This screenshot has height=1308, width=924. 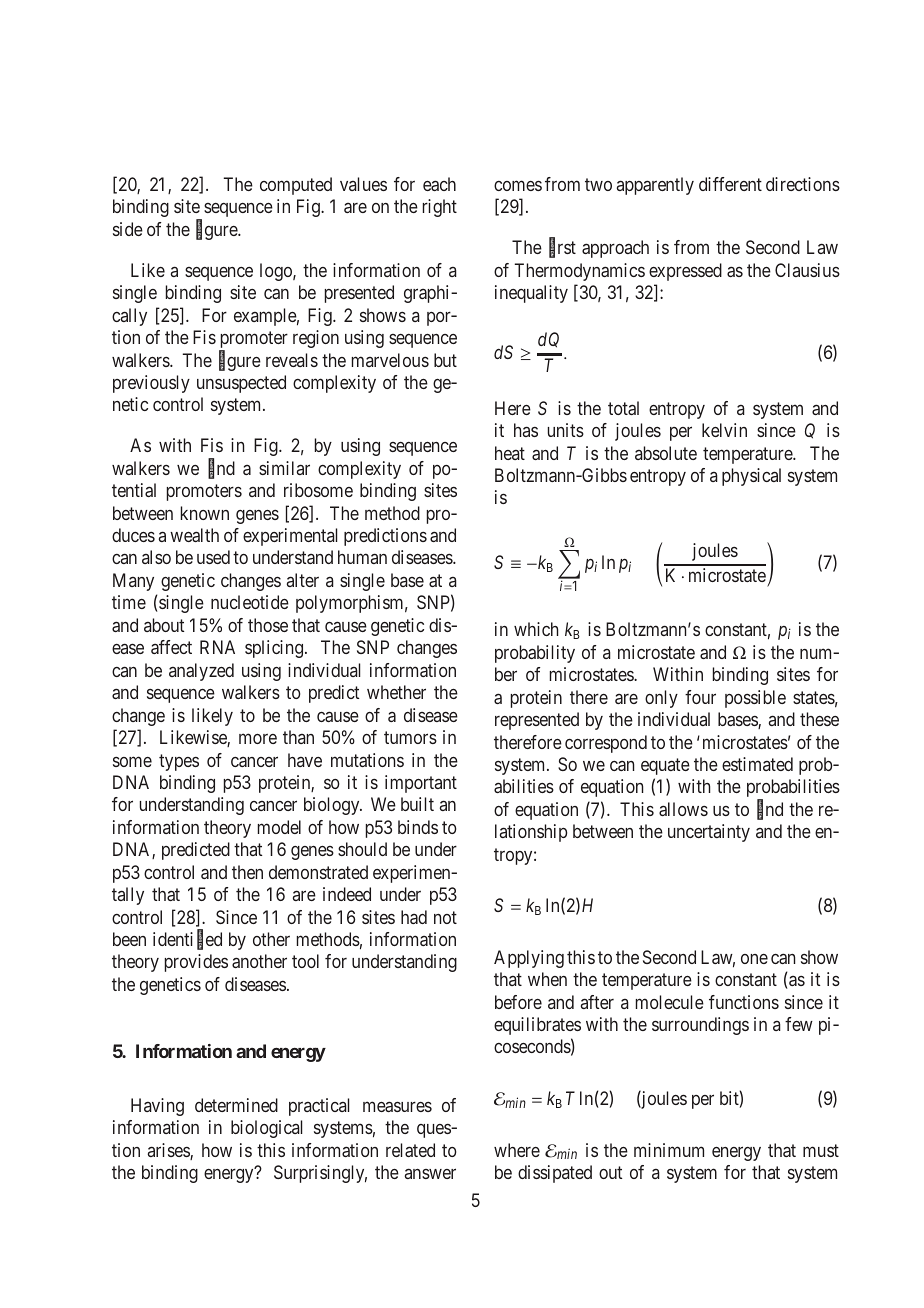 I want to click on side, so click(x=128, y=229).
